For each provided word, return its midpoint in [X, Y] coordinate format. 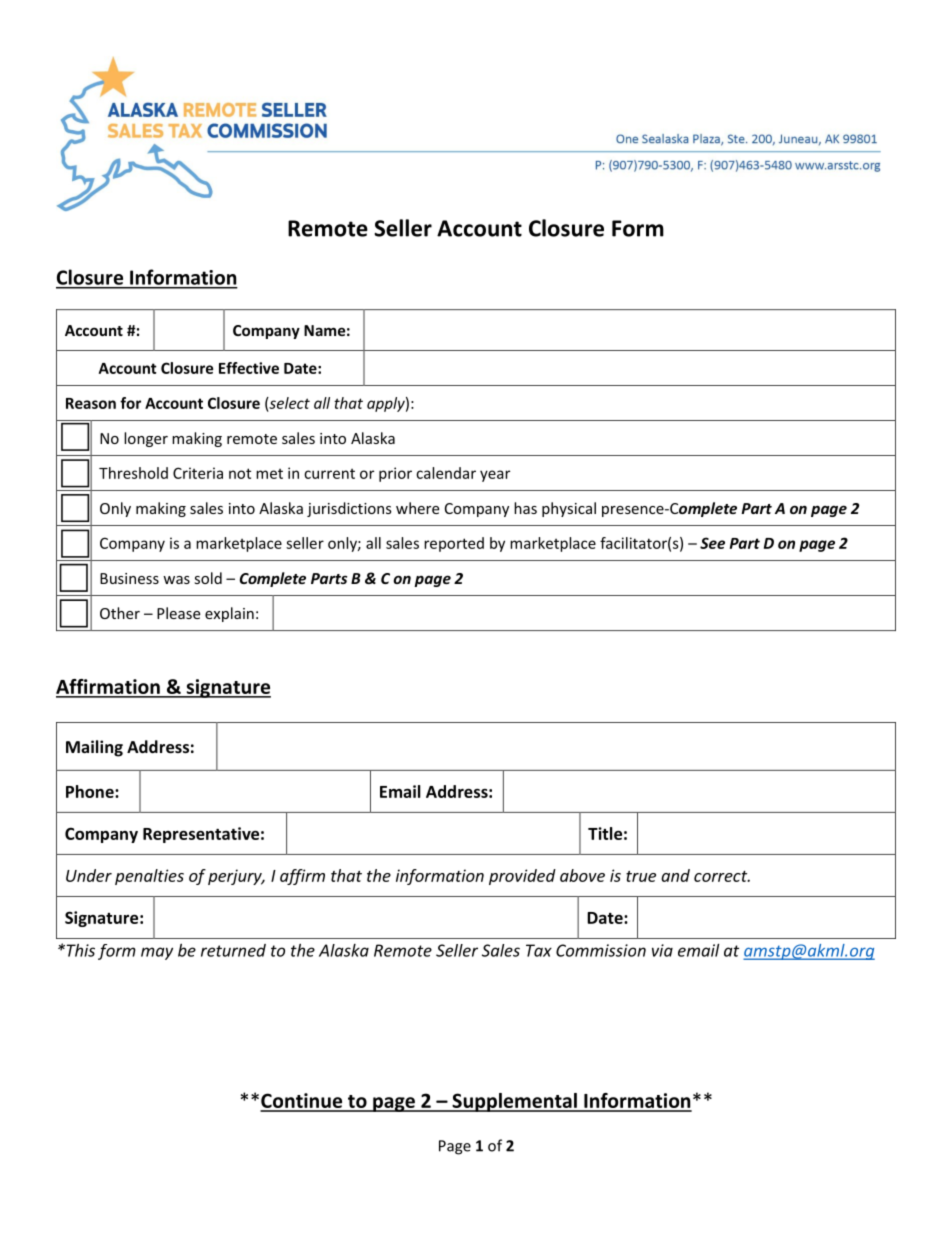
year [495, 476]
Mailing [94, 748]
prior [395, 474]
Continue [302, 1102]
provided [522, 877]
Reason [91, 403]
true [641, 876]
